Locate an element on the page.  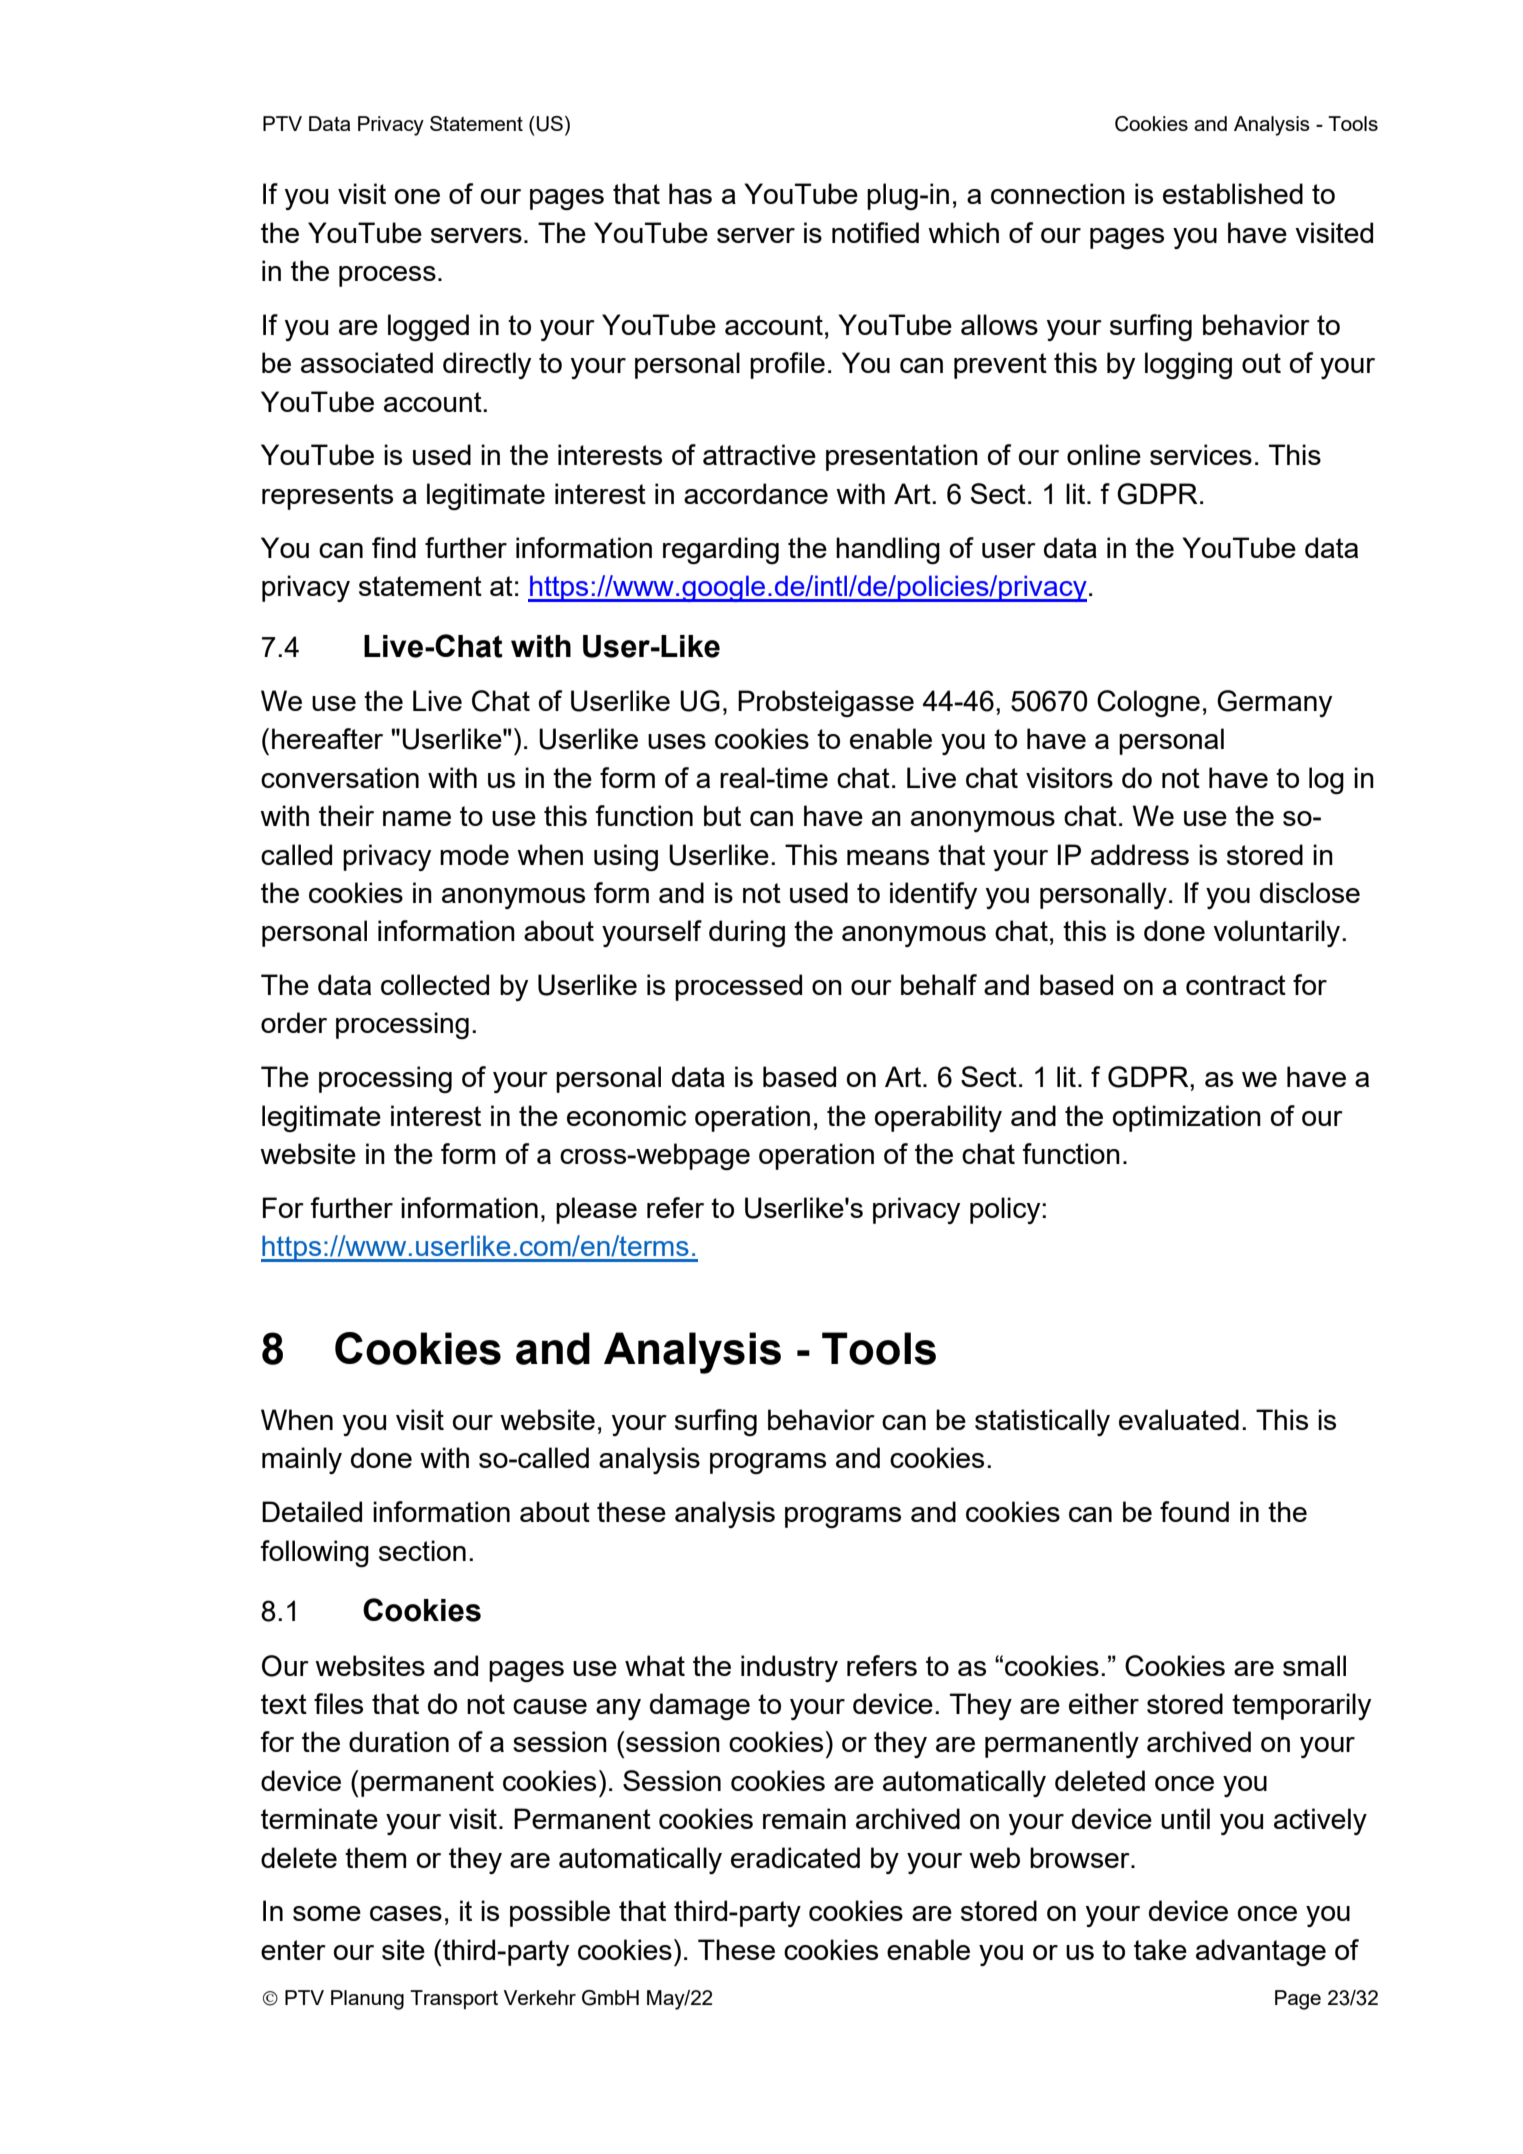
optimization is located at coordinates (1187, 1118).
